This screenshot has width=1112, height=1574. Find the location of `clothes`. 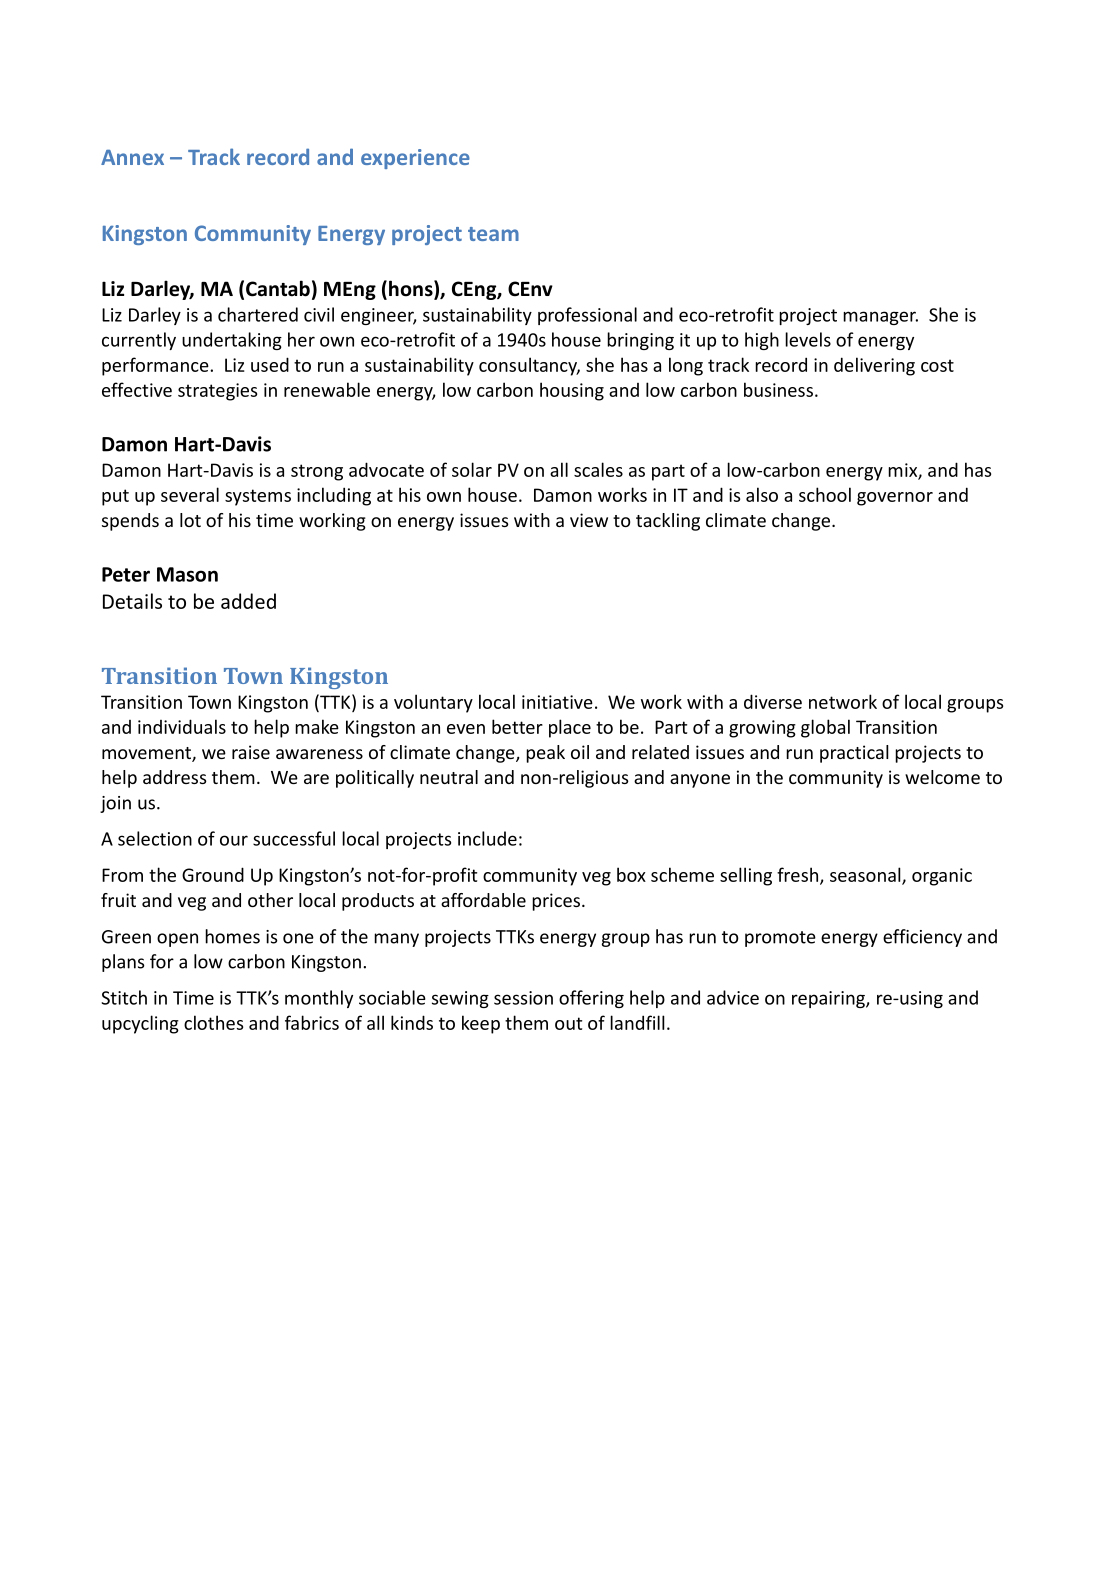

clothes is located at coordinates (213, 1022).
